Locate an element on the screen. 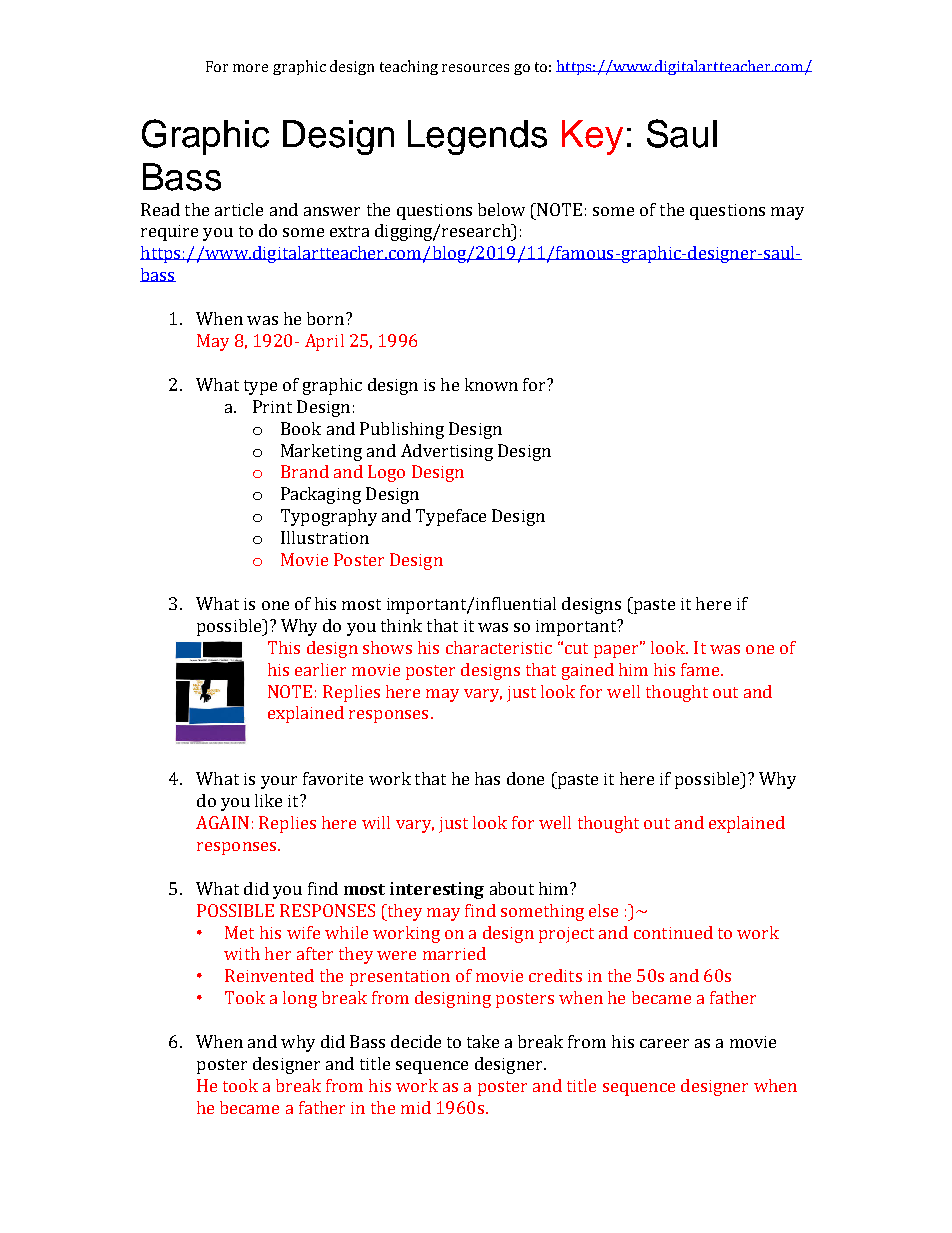 Image resolution: width=952 pixels, height=1233 pixels. think is located at coordinates (401, 625).
